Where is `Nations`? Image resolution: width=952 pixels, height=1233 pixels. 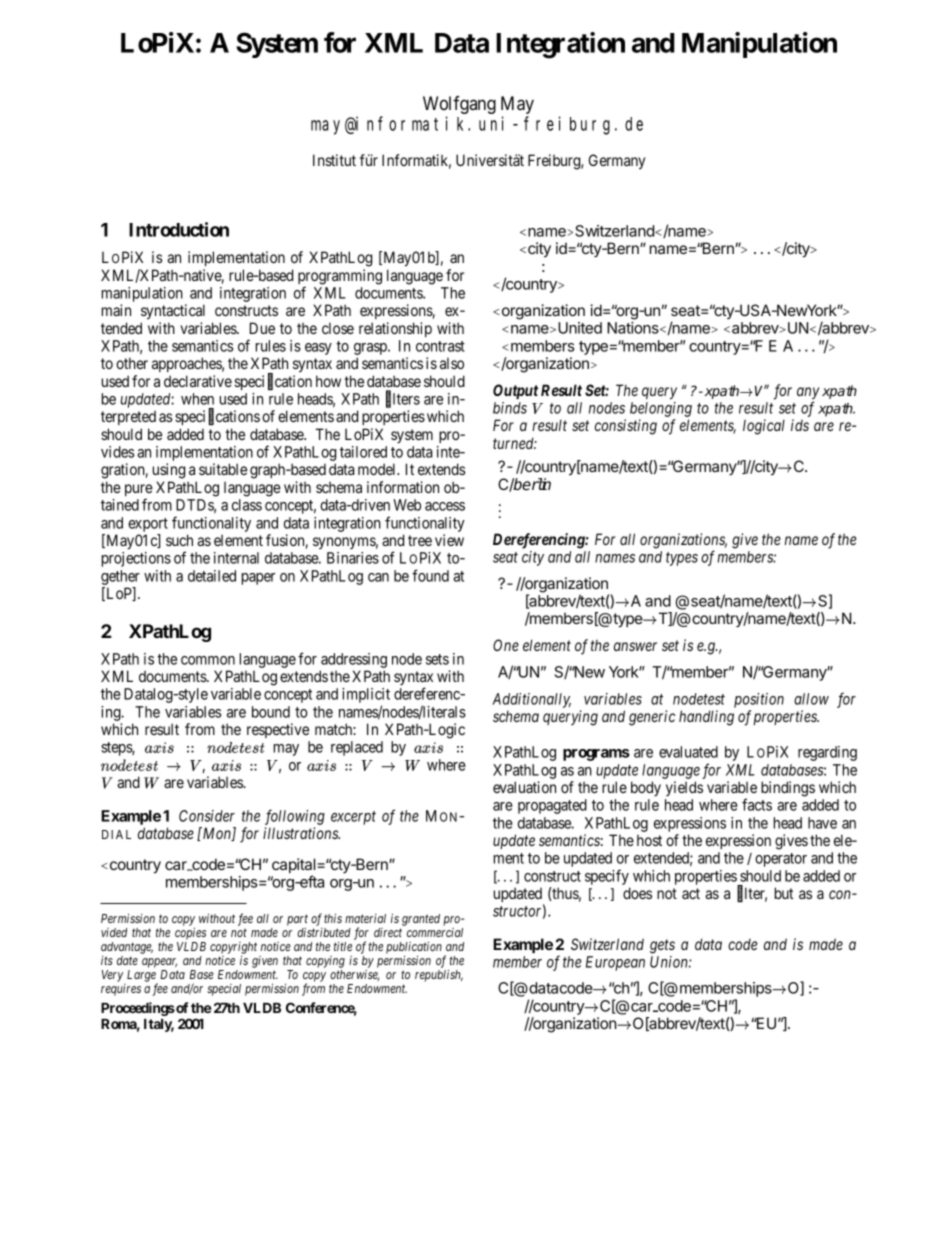 Nations is located at coordinates (634, 328).
